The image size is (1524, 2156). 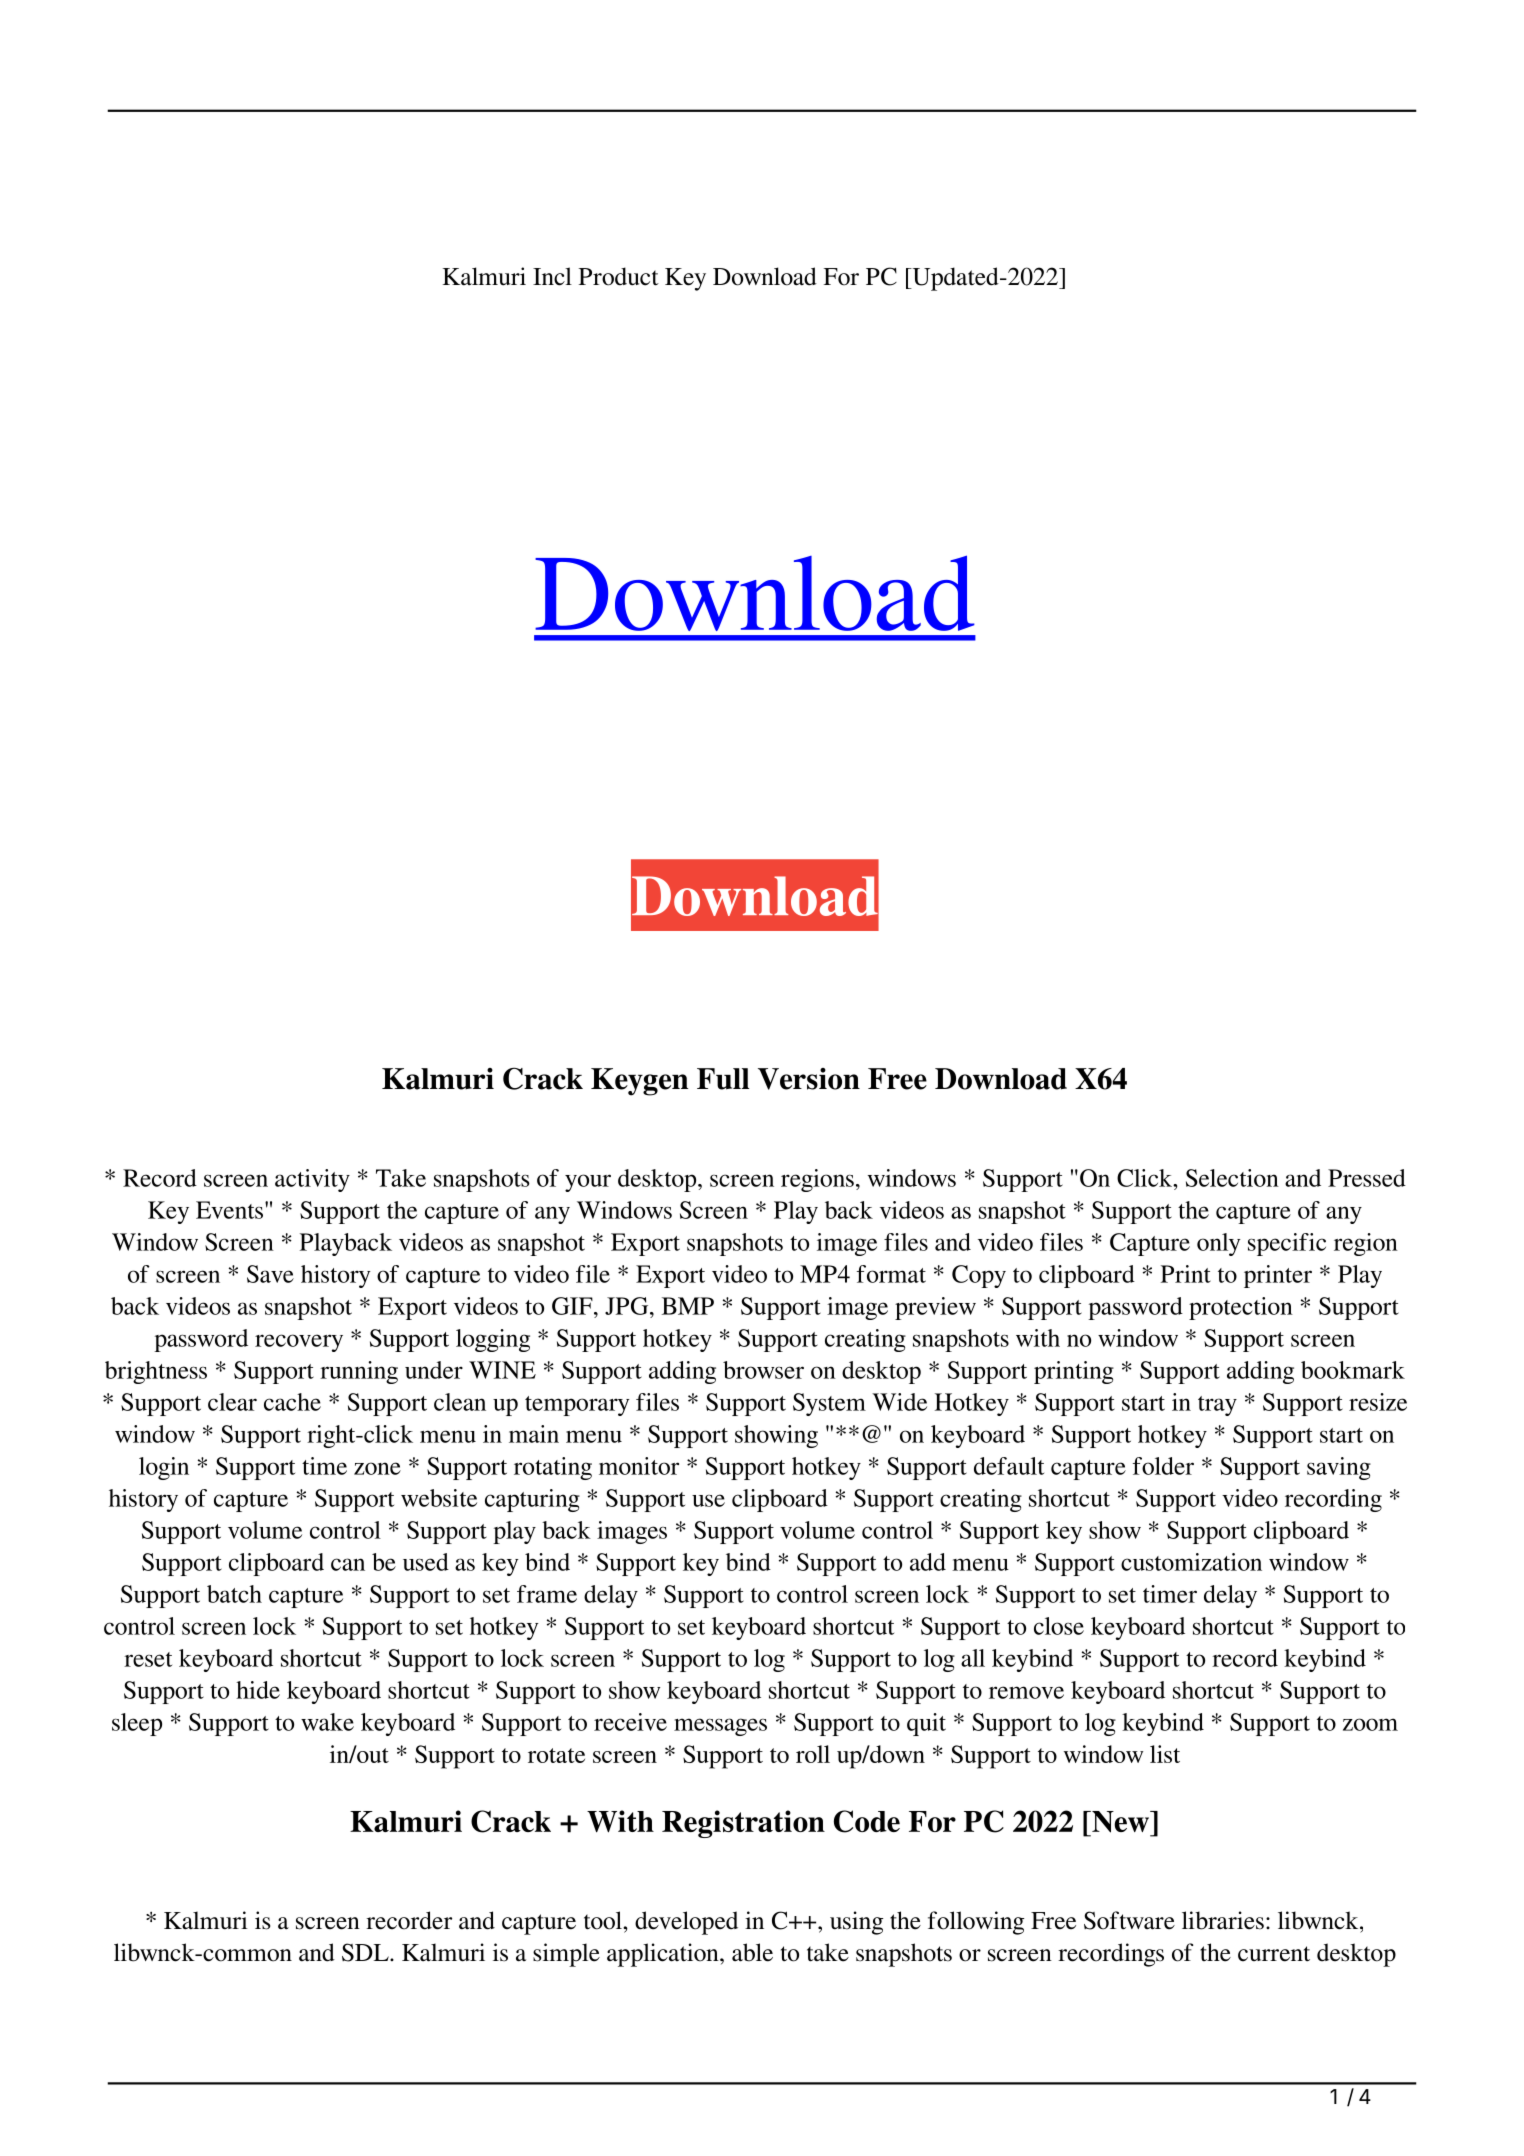 I want to click on Full, so click(x=723, y=1079).
